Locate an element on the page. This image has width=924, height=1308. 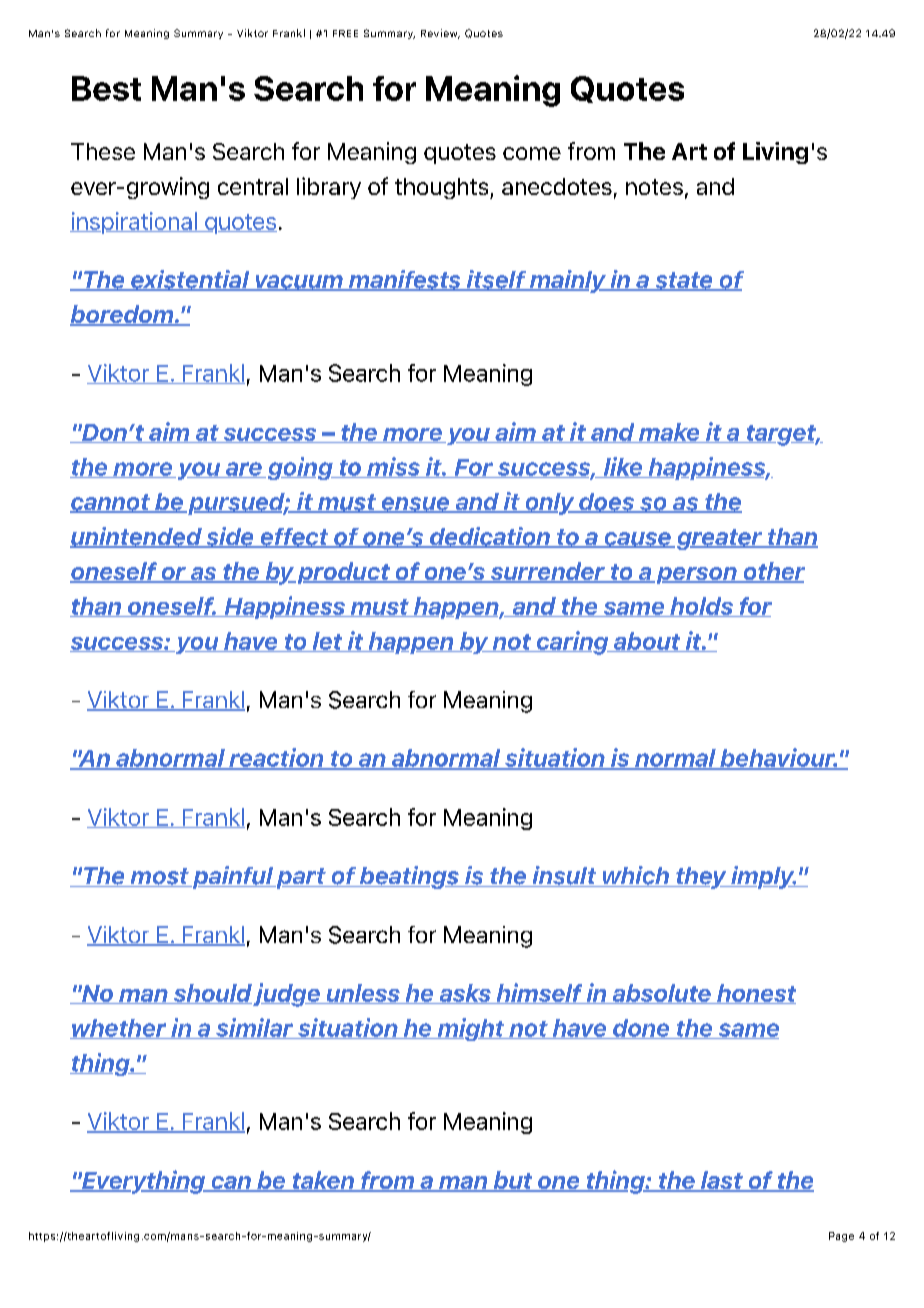
existential is located at coordinates (190, 280).
